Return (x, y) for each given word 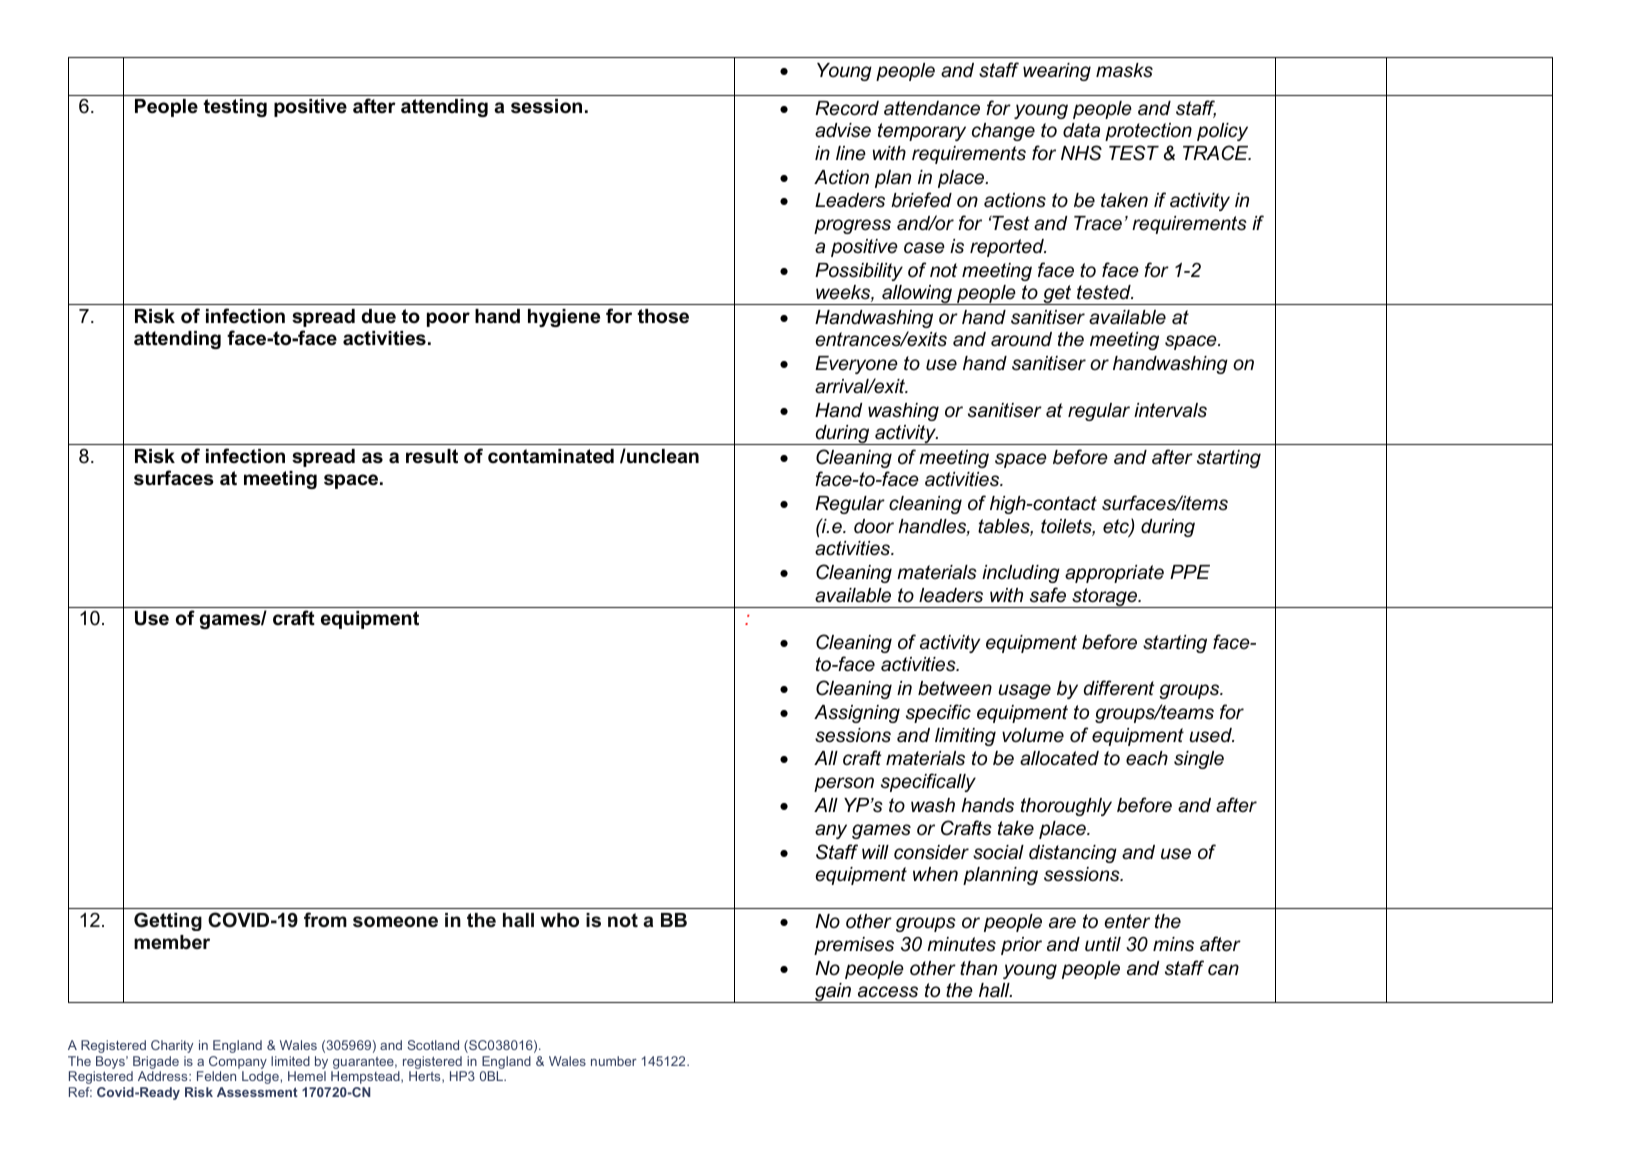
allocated (1059, 758)
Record (847, 108)
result (432, 456)
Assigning (857, 714)
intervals (1170, 410)
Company (238, 1064)
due (379, 316)
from (325, 919)
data (1081, 130)
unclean (662, 456)
